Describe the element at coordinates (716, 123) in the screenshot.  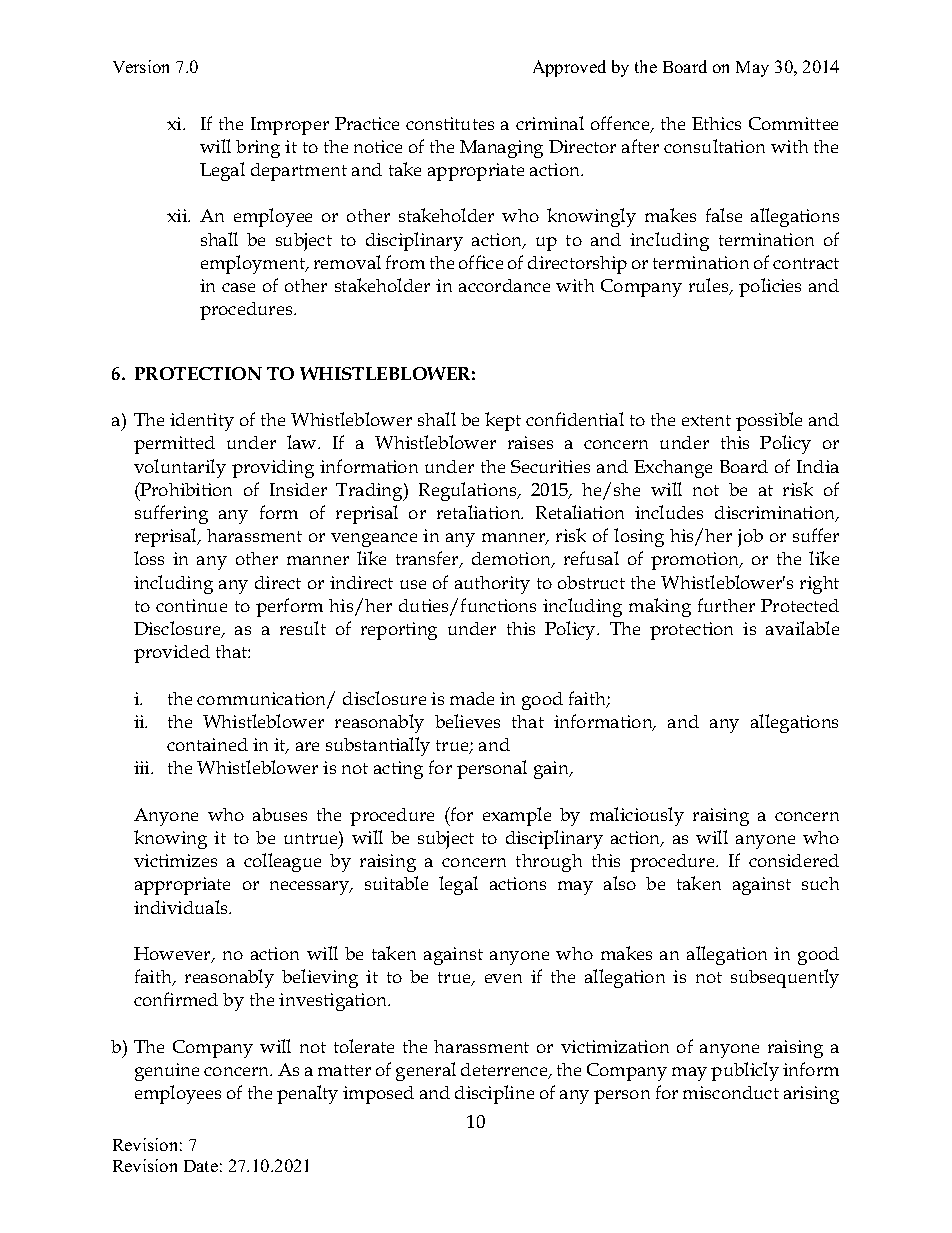
I see `Ethics` at that location.
